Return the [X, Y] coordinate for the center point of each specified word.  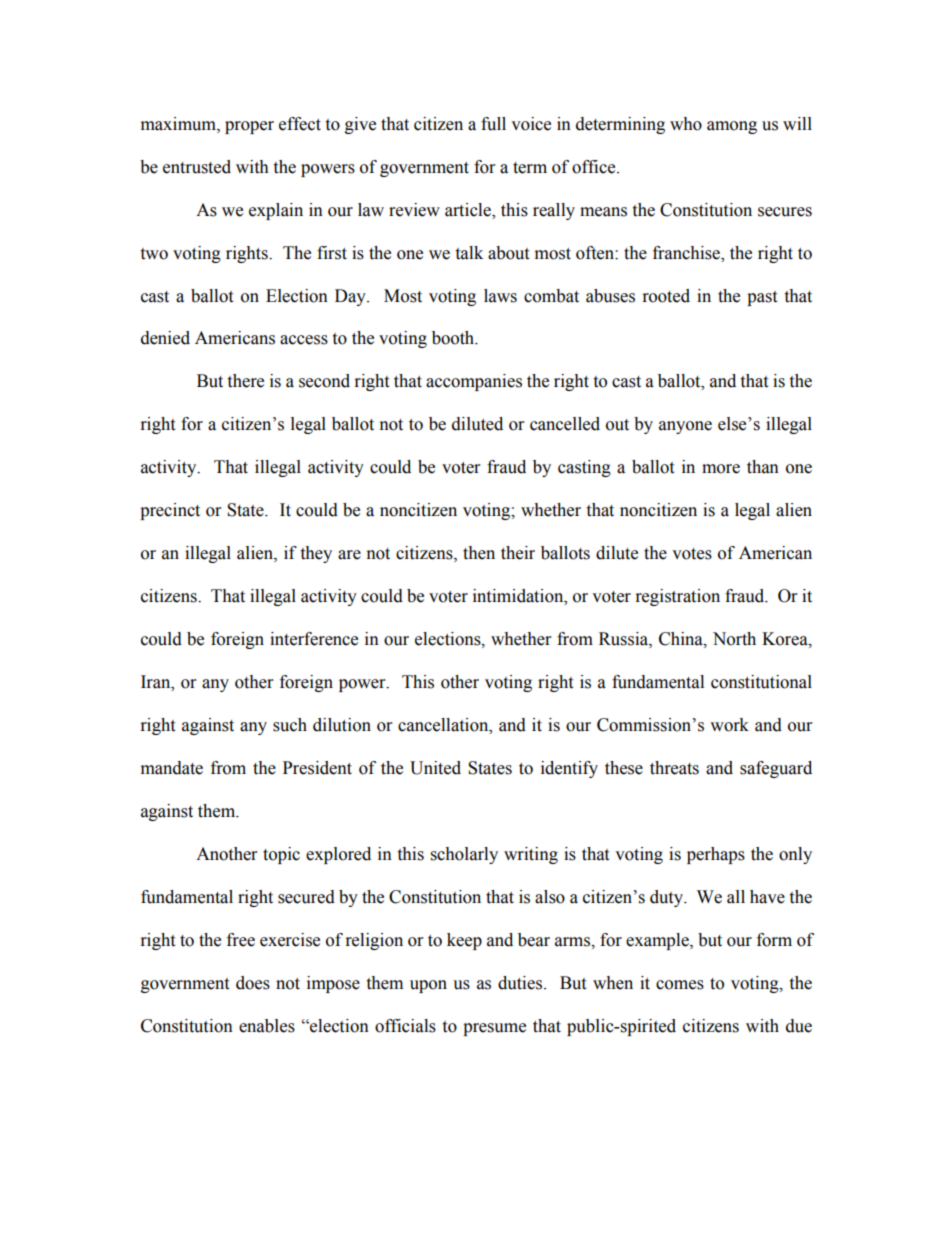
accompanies [474, 382]
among [732, 127]
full [493, 124]
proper [249, 127]
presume [494, 1029]
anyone [685, 427]
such [290, 725]
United [435, 768]
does [253, 983]
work [729, 725]
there [245, 381]
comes [680, 985]
